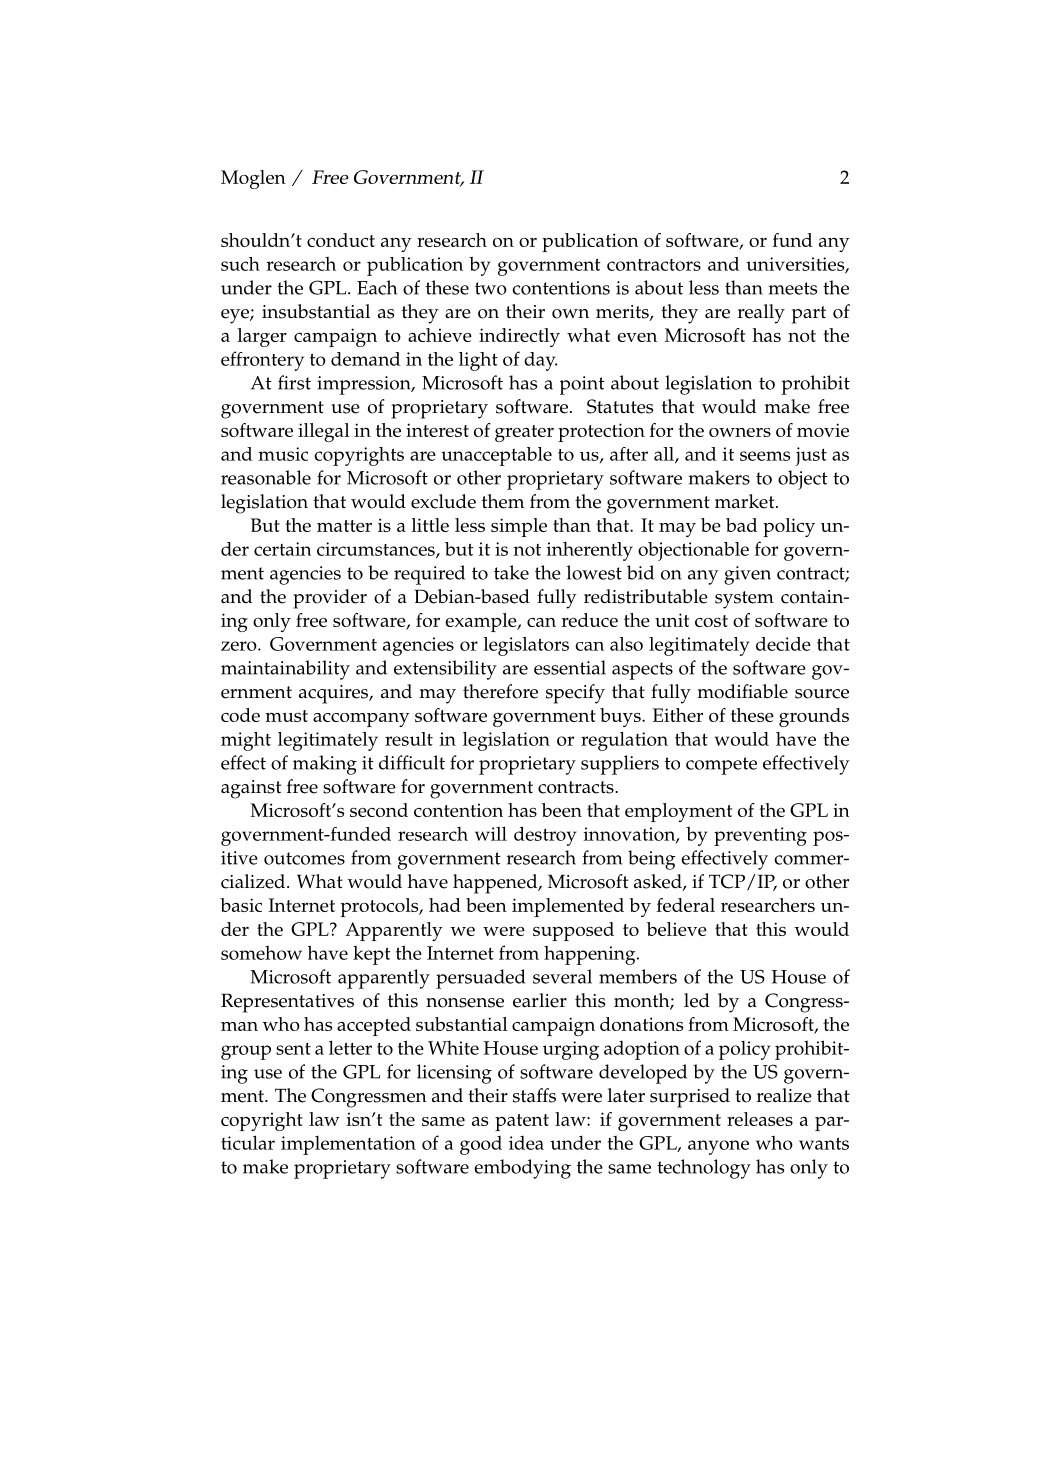  I want to click on legislators, so click(526, 646).
